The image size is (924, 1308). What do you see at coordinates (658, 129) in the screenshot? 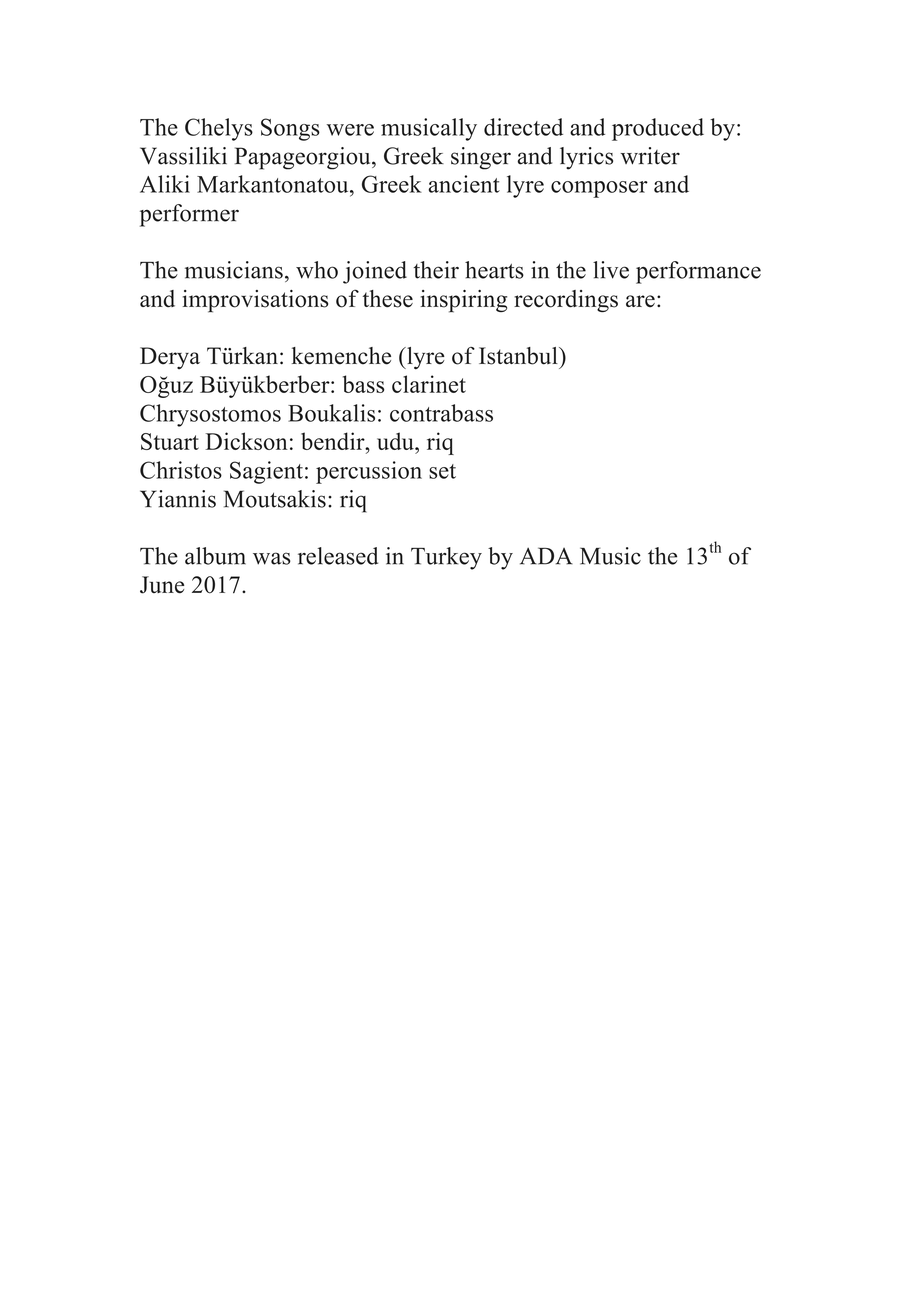
I see `produced` at bounding box center [658, 129].
